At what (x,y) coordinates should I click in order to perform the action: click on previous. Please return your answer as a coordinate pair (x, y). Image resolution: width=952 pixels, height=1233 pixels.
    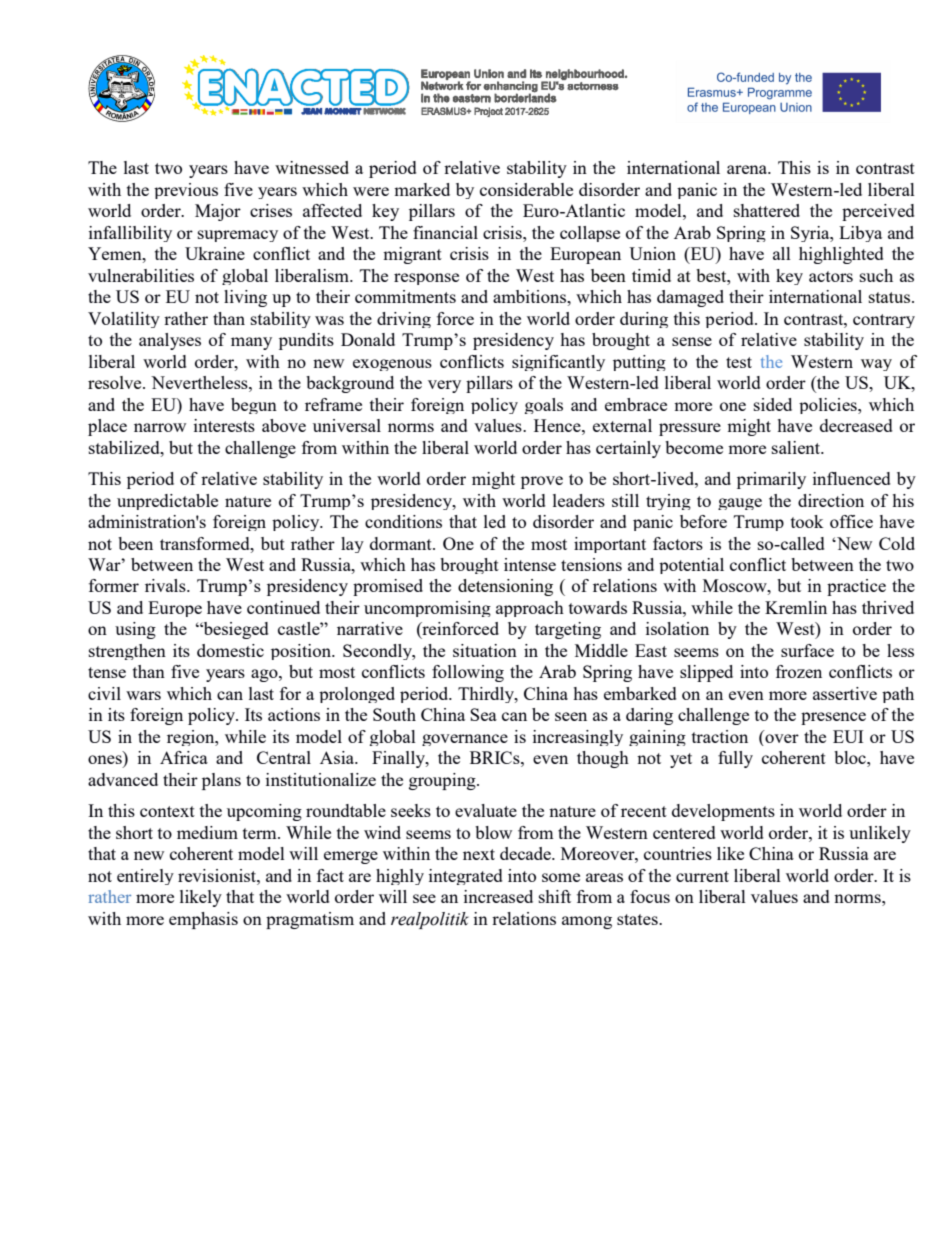
    Looking at the image, I should click on (186, 191).
